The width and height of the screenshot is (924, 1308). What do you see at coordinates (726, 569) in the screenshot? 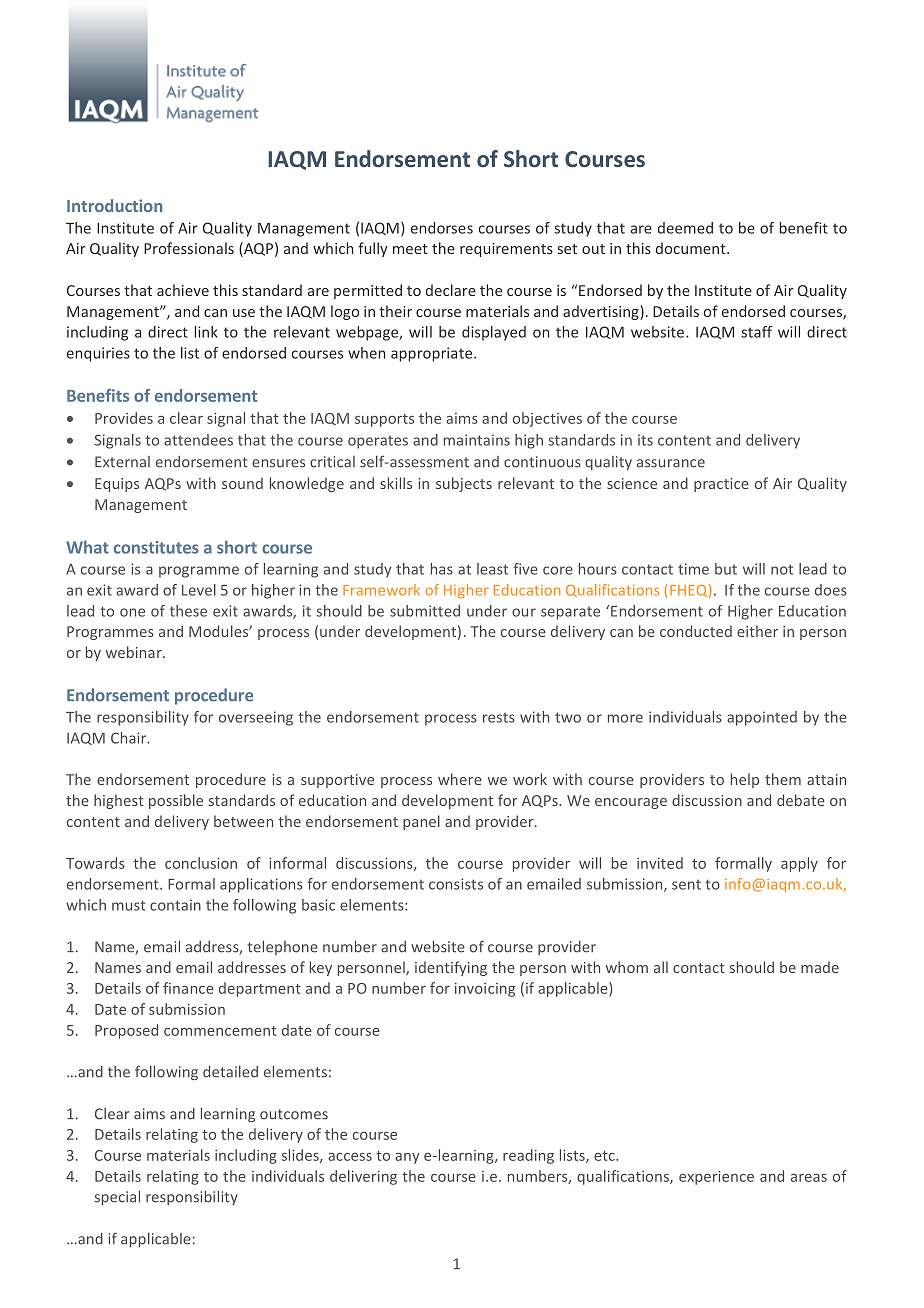
I see `but` at bounding box center [726, 569].
